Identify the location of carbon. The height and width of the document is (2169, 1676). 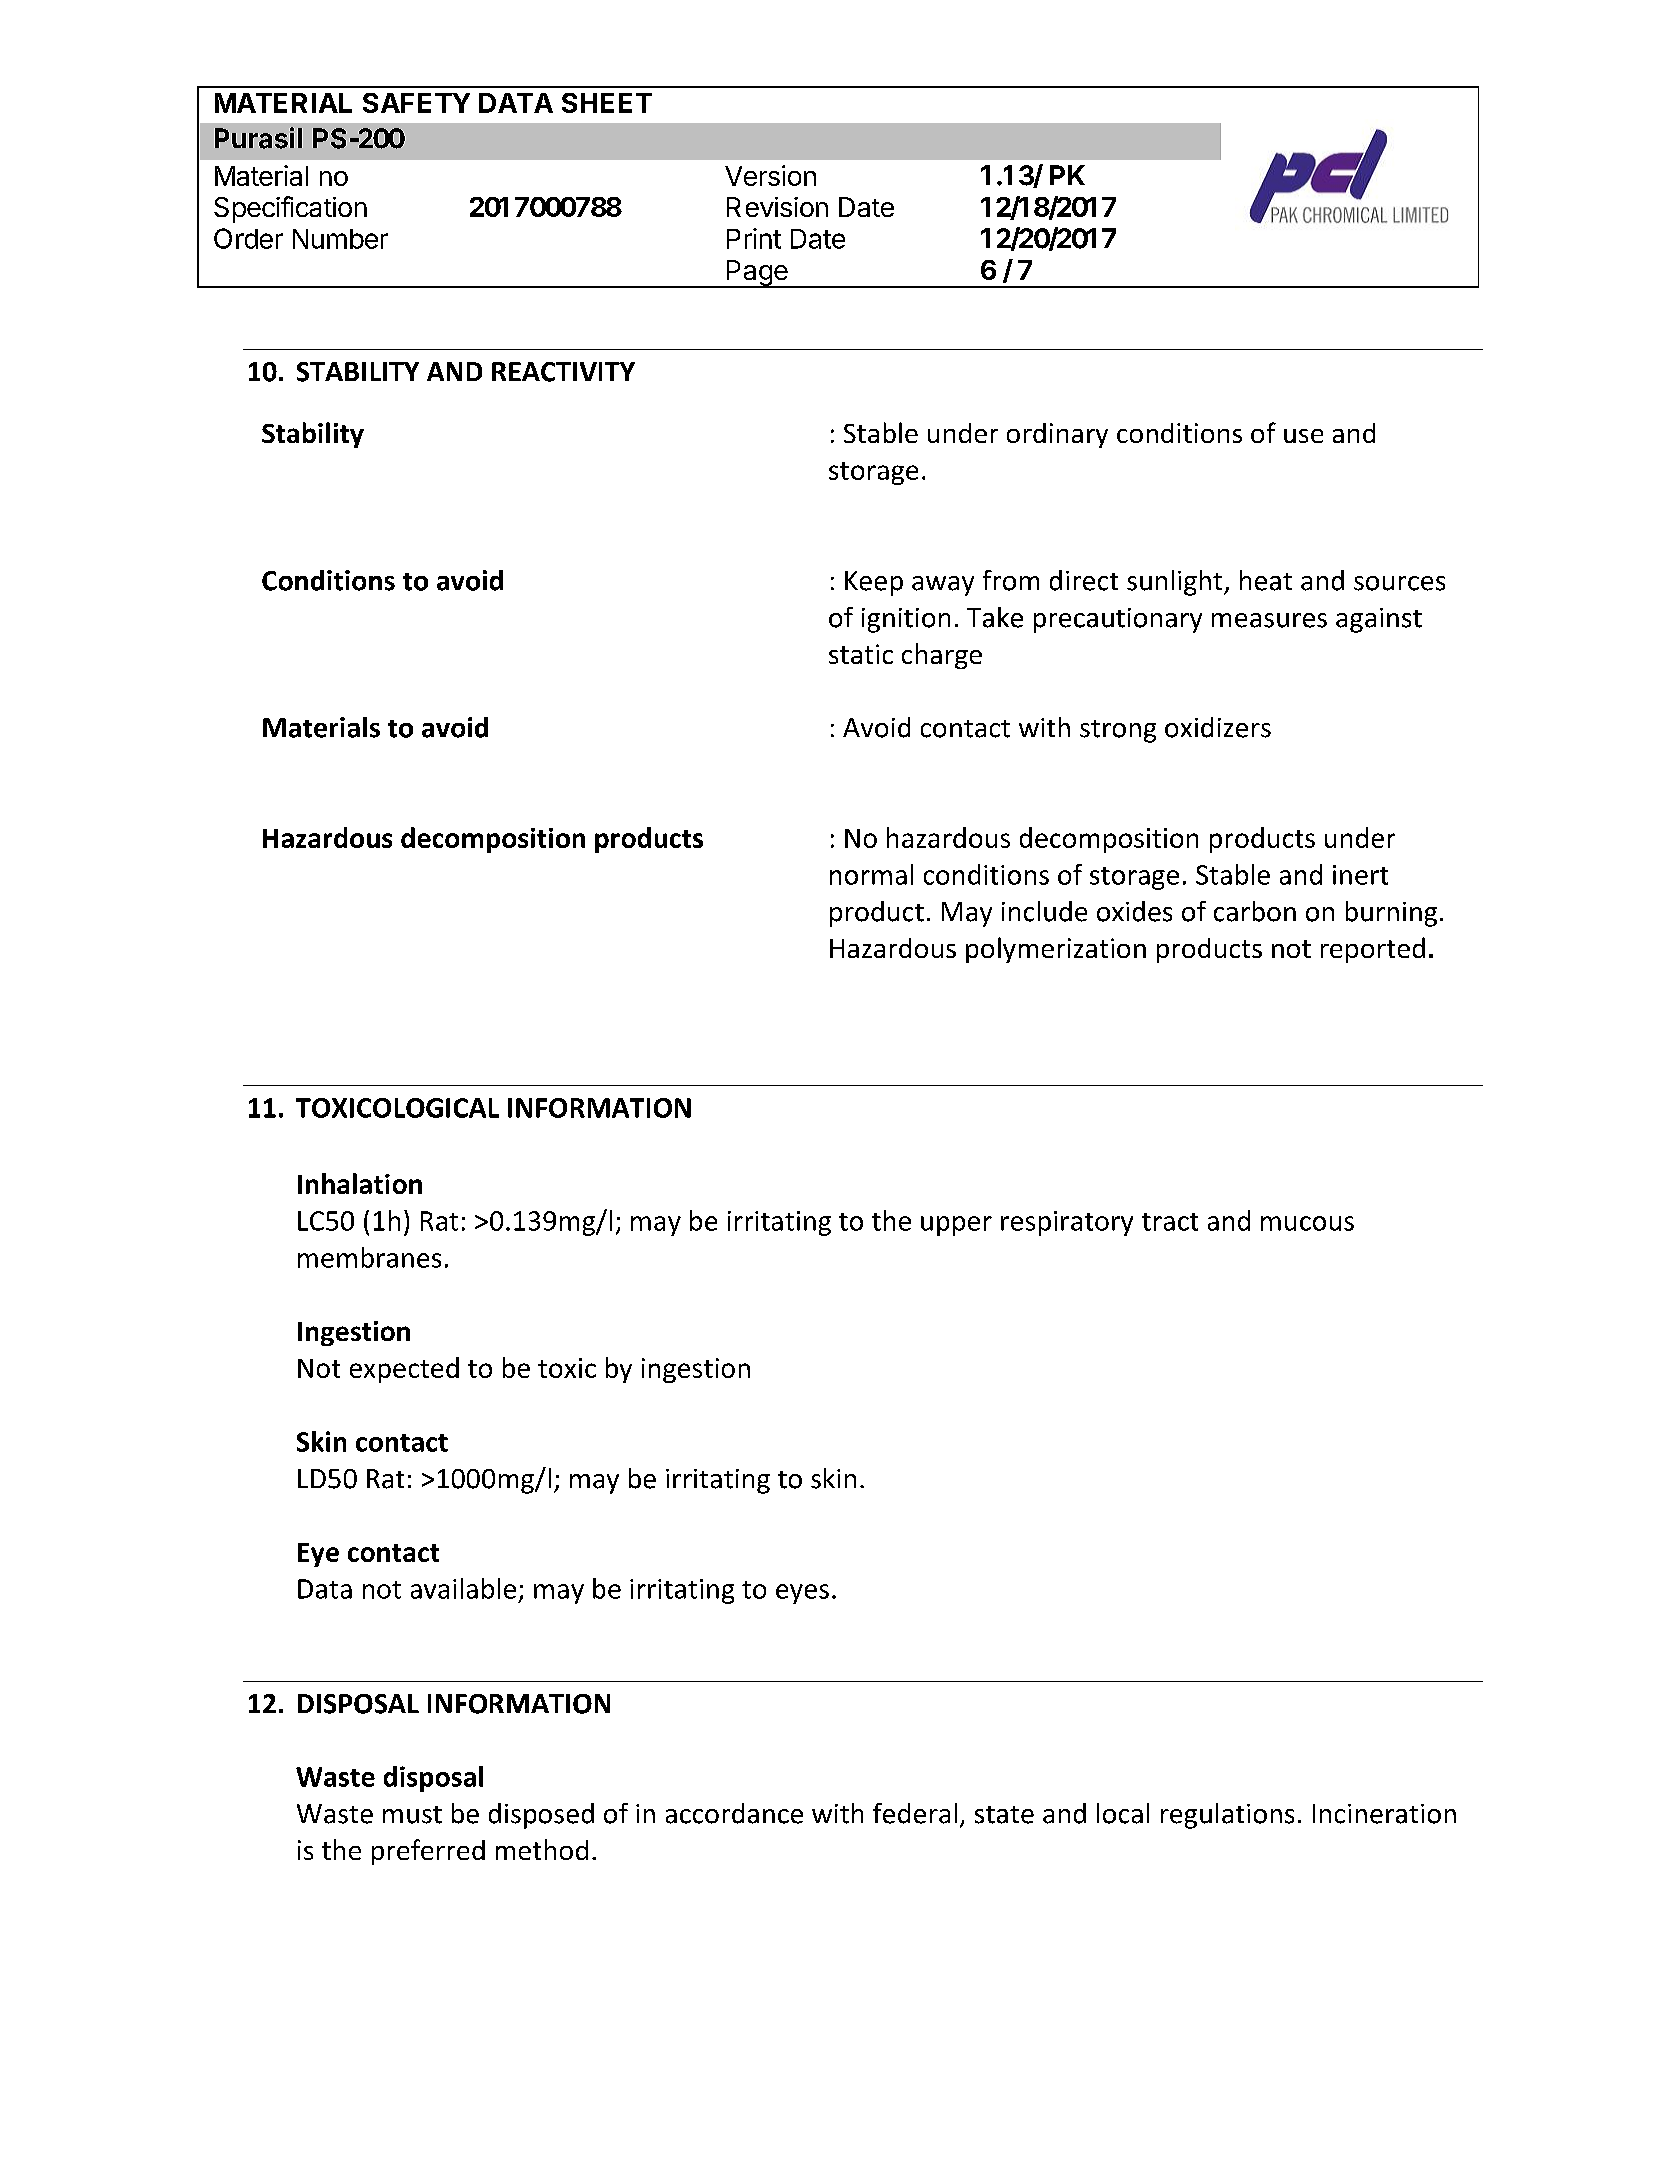
(1255, 911).
